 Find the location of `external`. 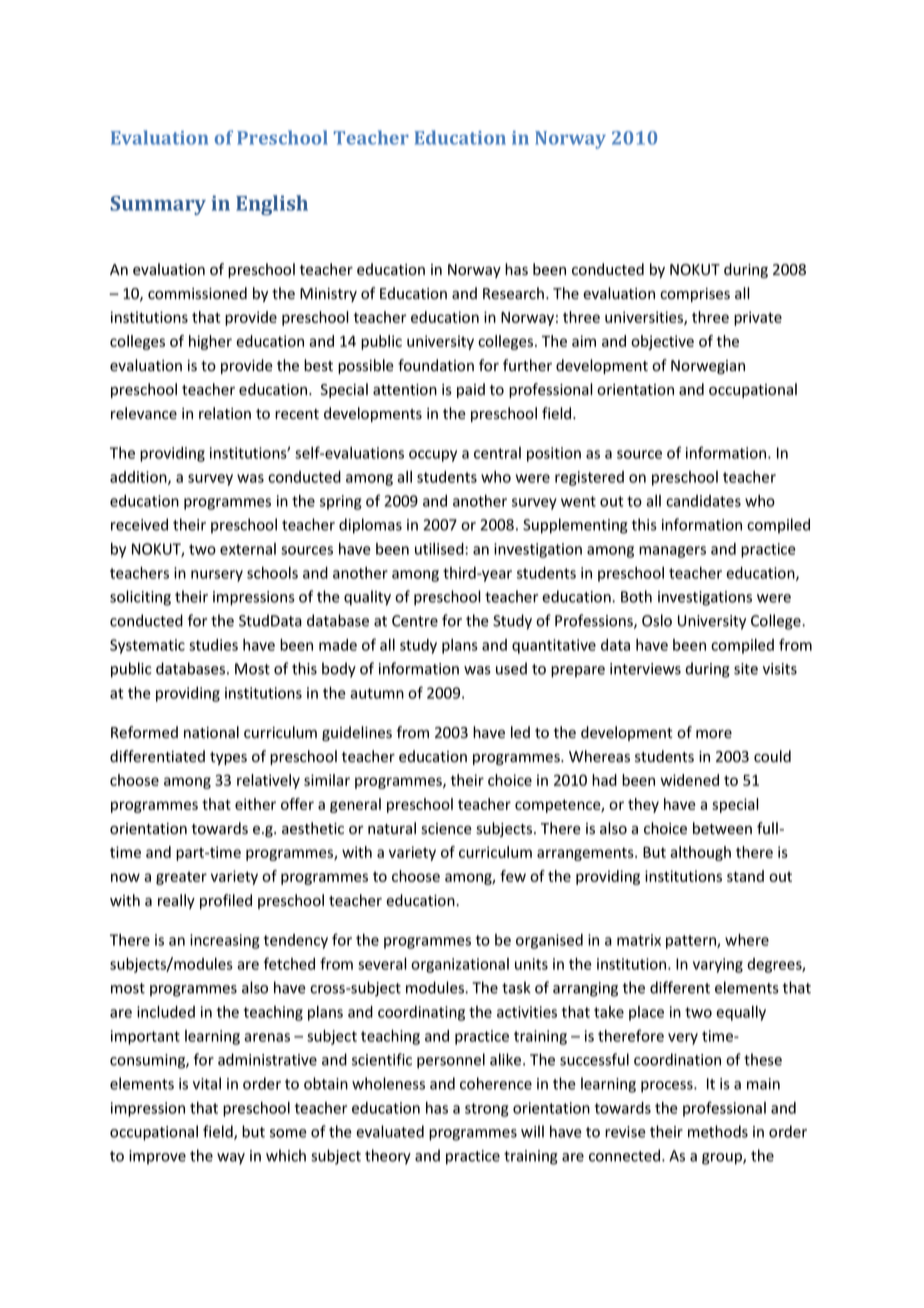

external is located at coordinates (248, 549).
